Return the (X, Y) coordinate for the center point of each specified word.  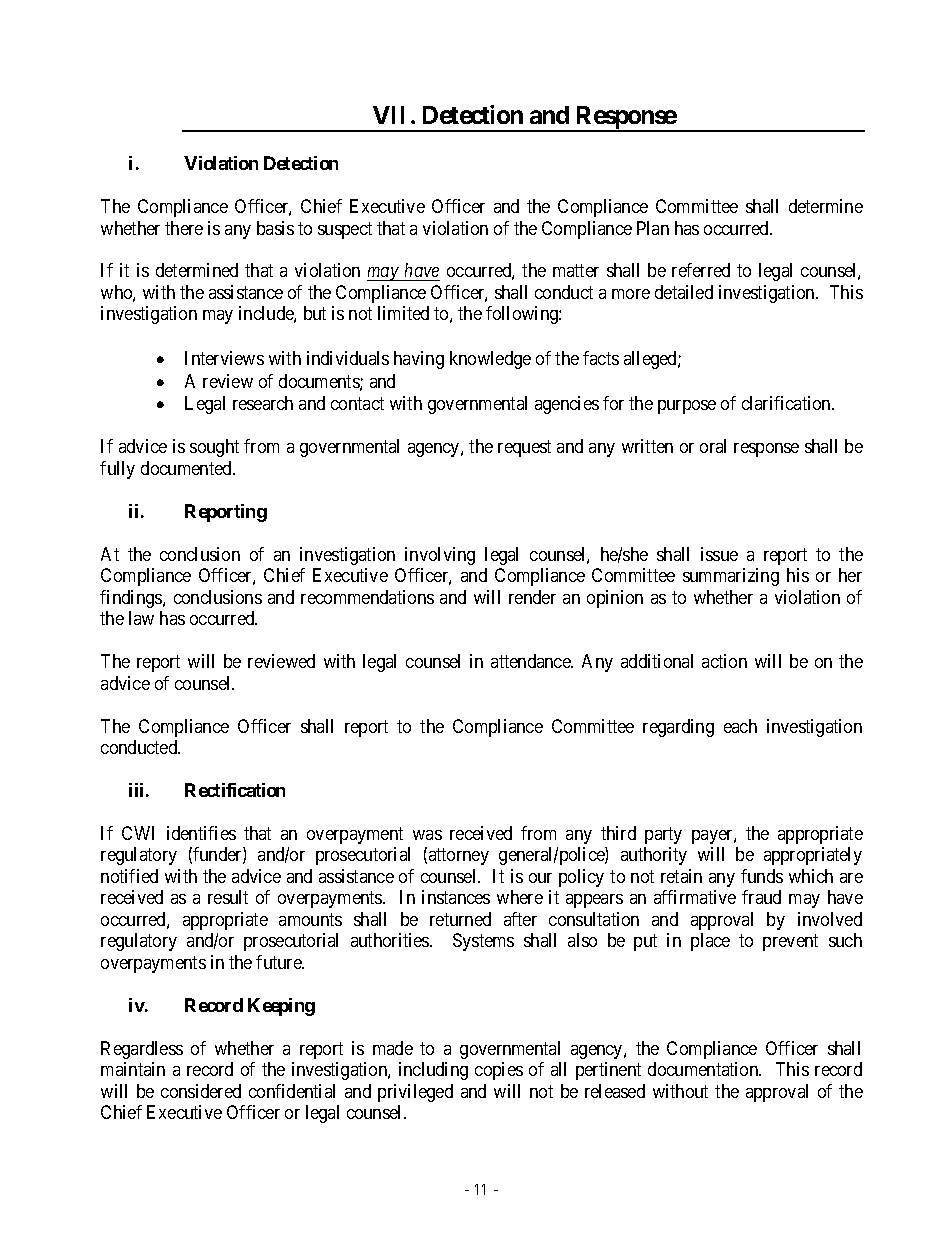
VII (388, 115)
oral (713, 446)
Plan (653, 228)
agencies (567, 405)
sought (214, 448)
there (184, 228)
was (427, 835)
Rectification (235, 790)
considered (201, 1091)
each (740, 726)
